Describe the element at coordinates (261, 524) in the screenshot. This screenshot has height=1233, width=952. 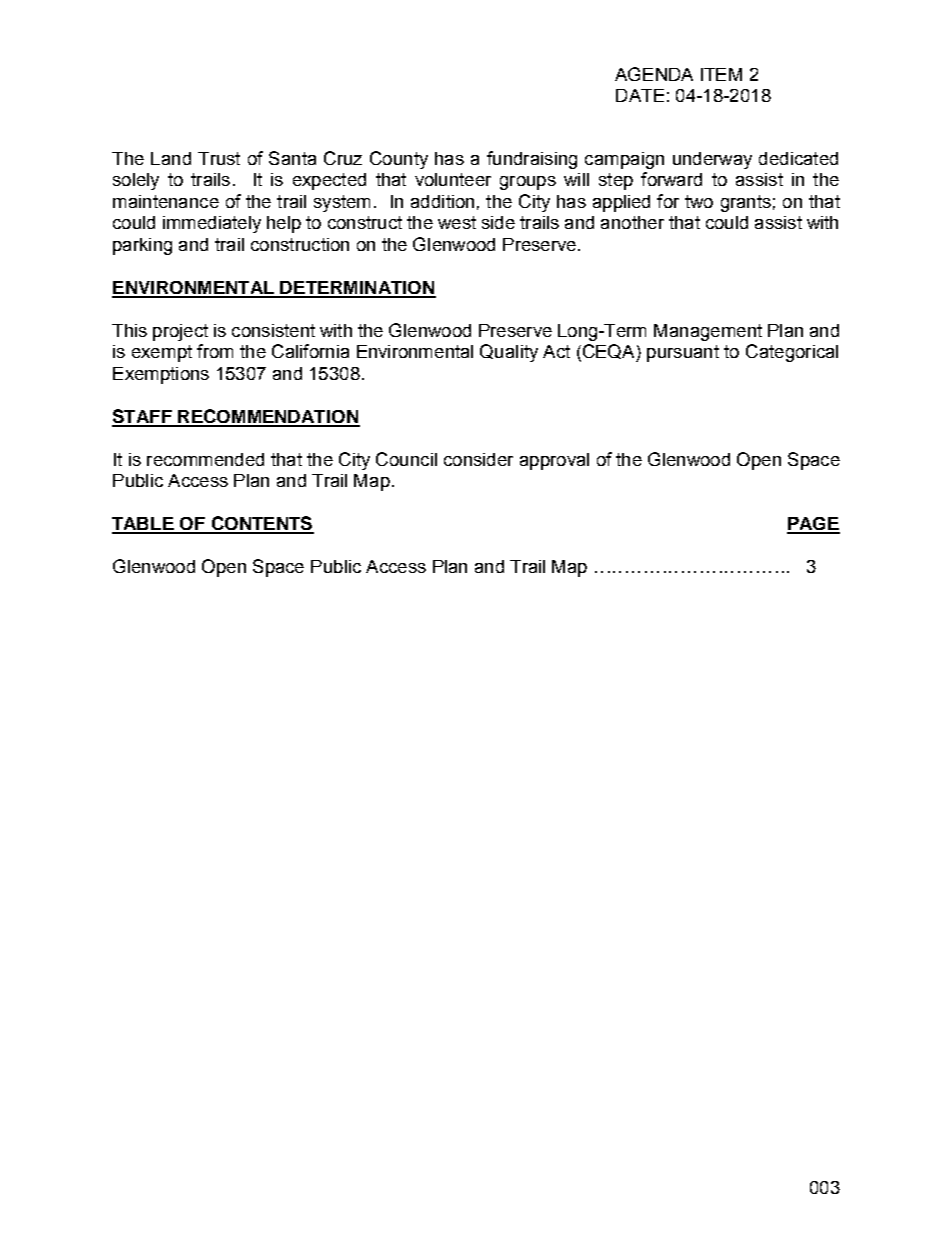
I see `CONTENTS` at that location.
